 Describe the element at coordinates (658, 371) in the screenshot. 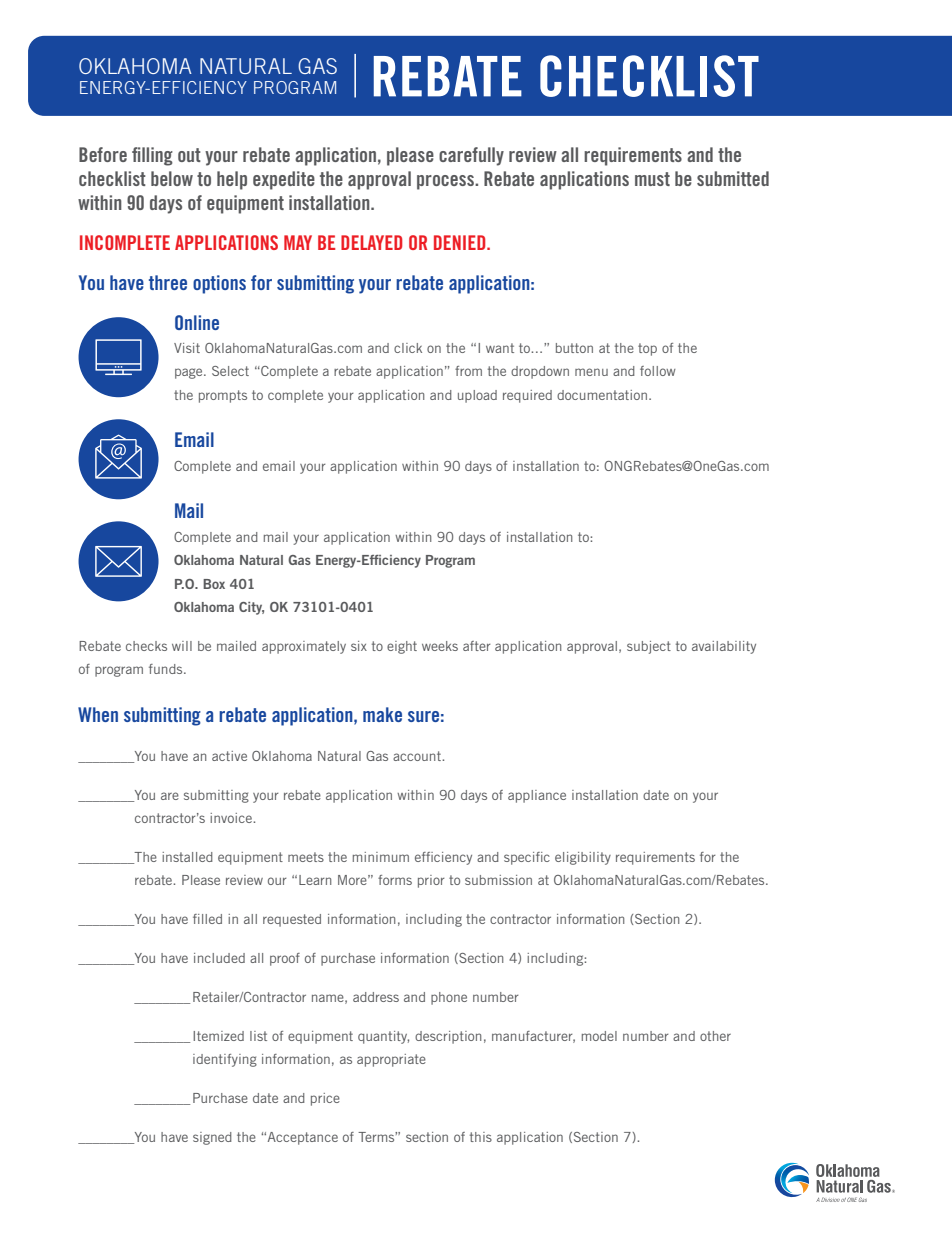

I see `follow` at that location.
